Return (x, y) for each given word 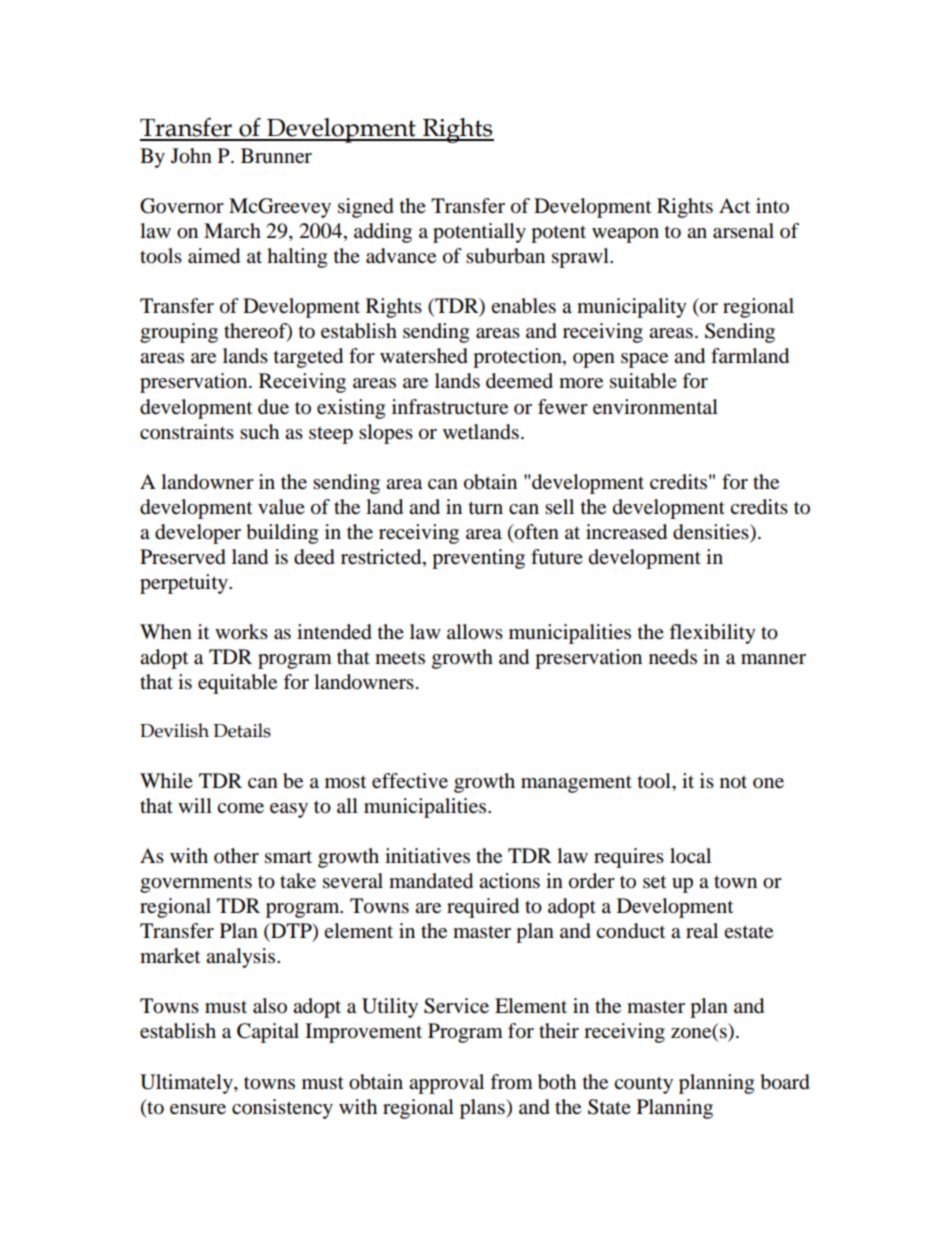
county (643, 1085)
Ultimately (187, 1084)
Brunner (276, 156)
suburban (505, 256)
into (772, 206)
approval (446, 1084)
